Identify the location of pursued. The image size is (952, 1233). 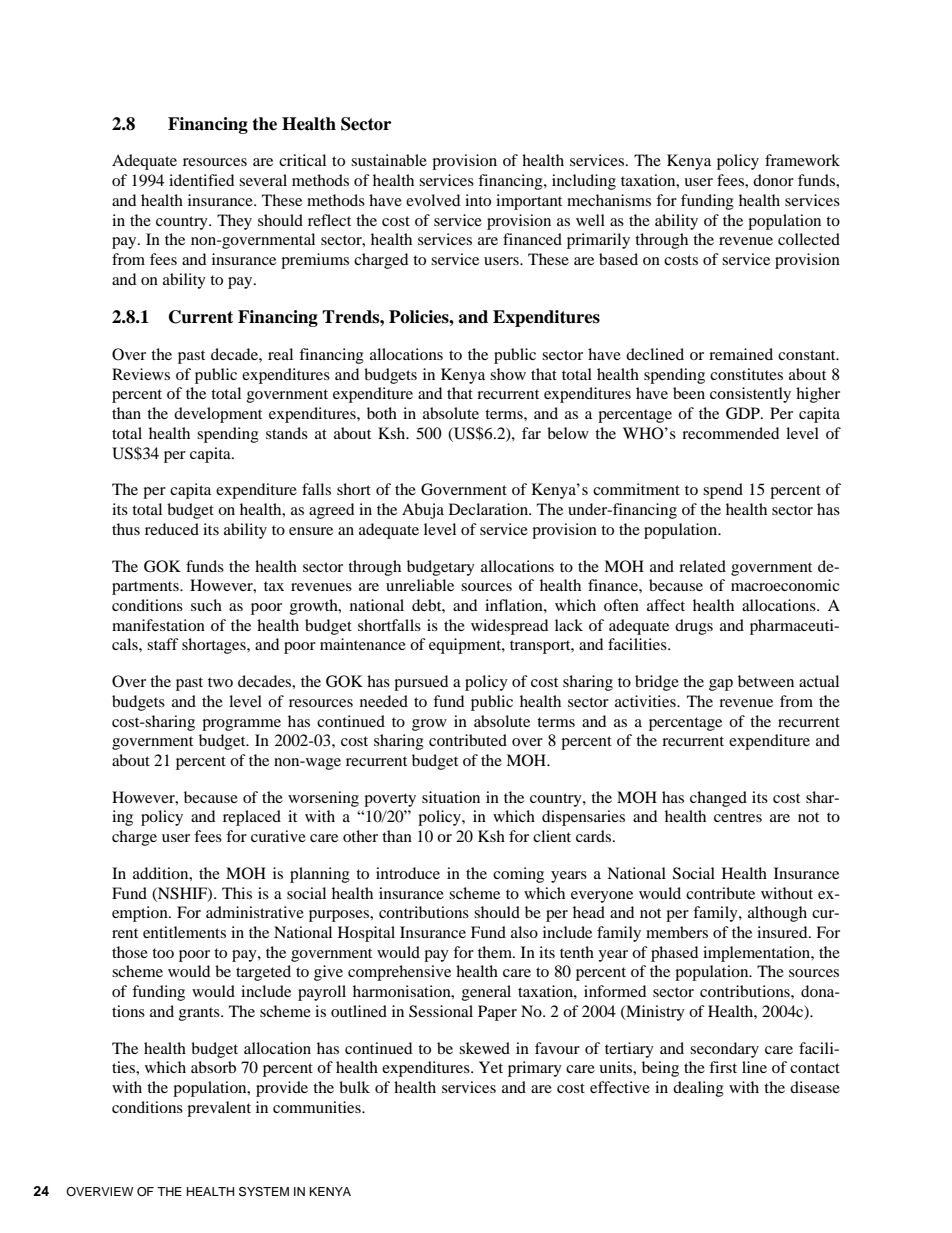
(421, 683).
